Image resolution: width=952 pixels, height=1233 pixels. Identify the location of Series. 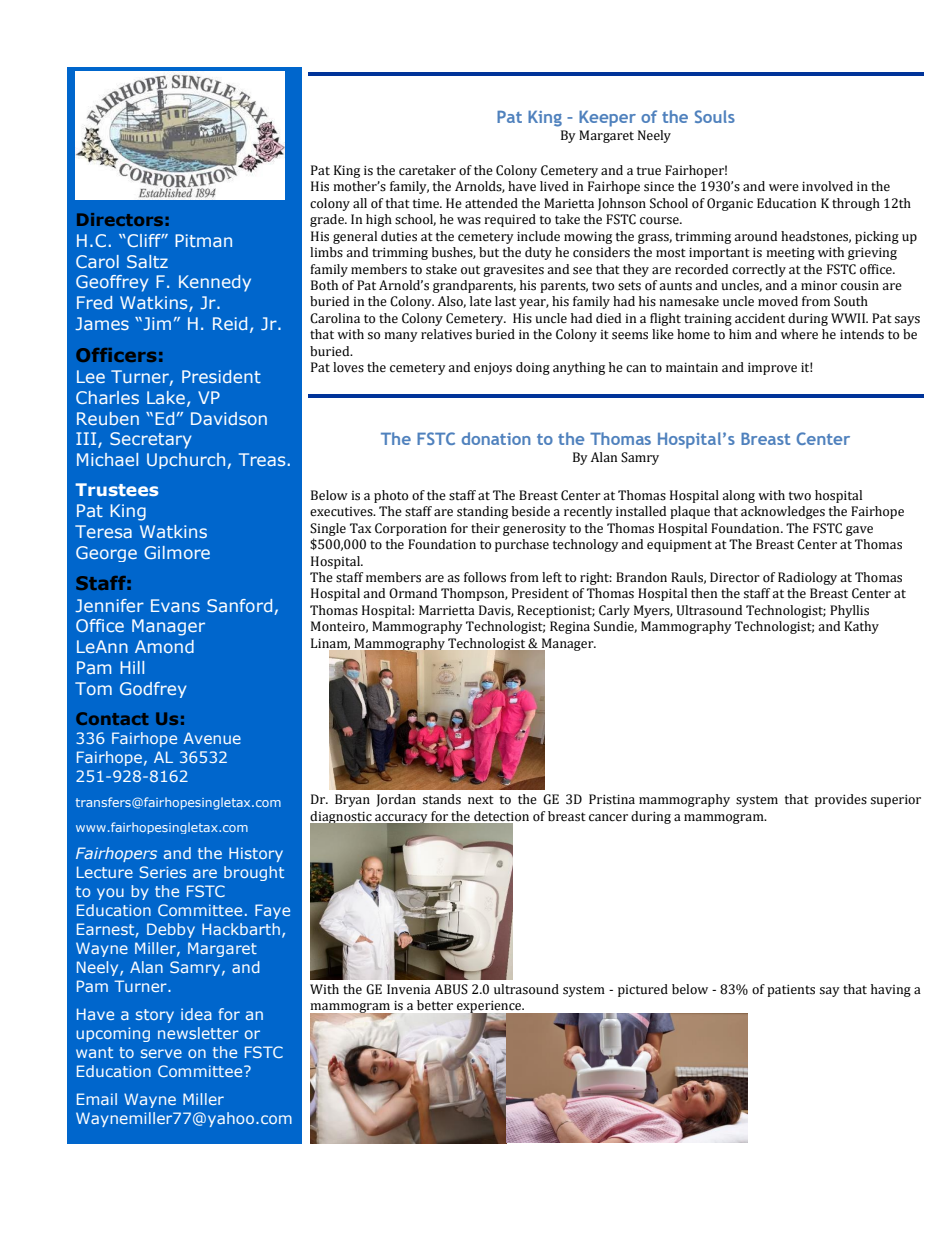
(162, 872).
